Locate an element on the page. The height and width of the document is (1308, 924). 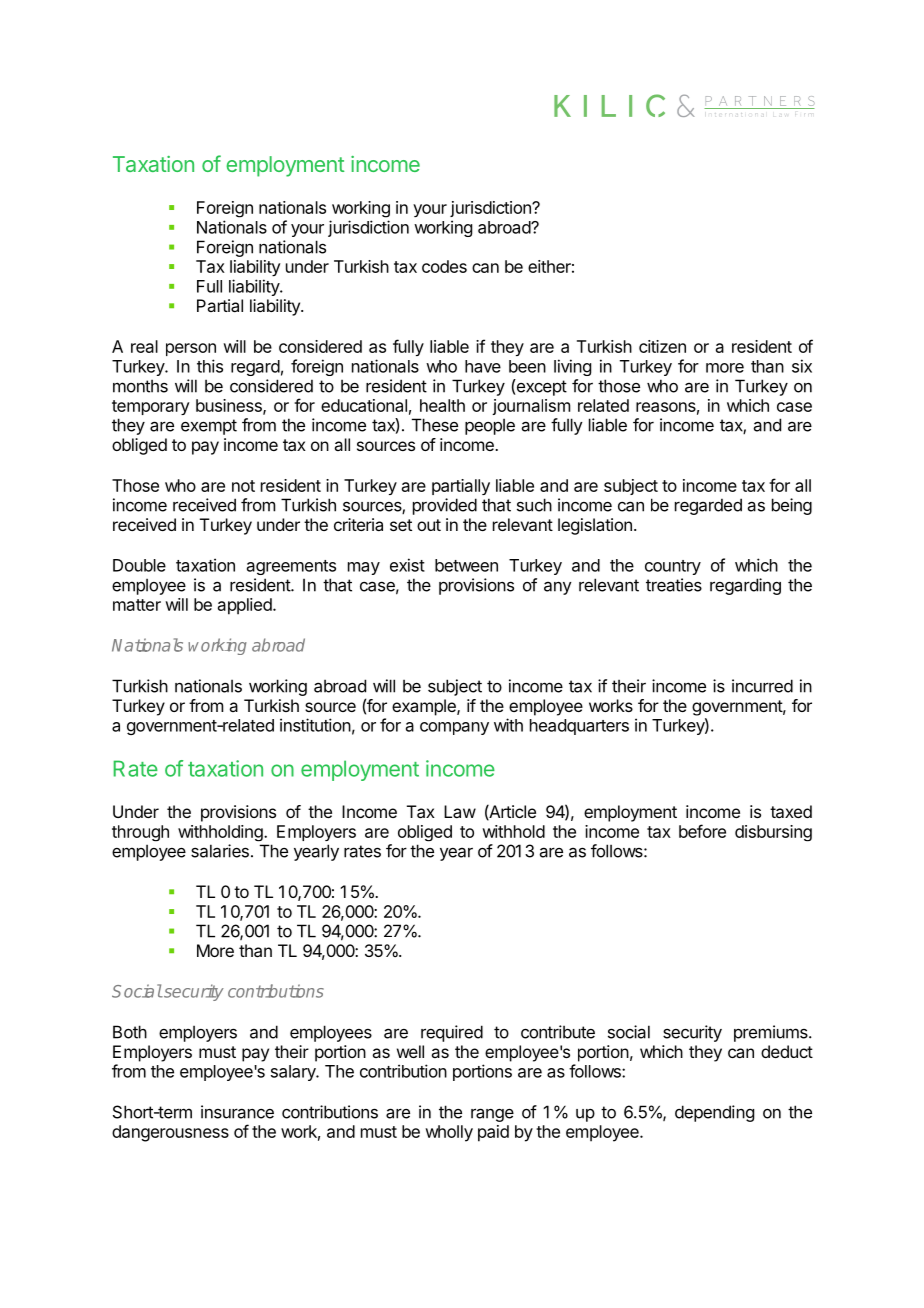
example is located at coordinates (425, 707).
